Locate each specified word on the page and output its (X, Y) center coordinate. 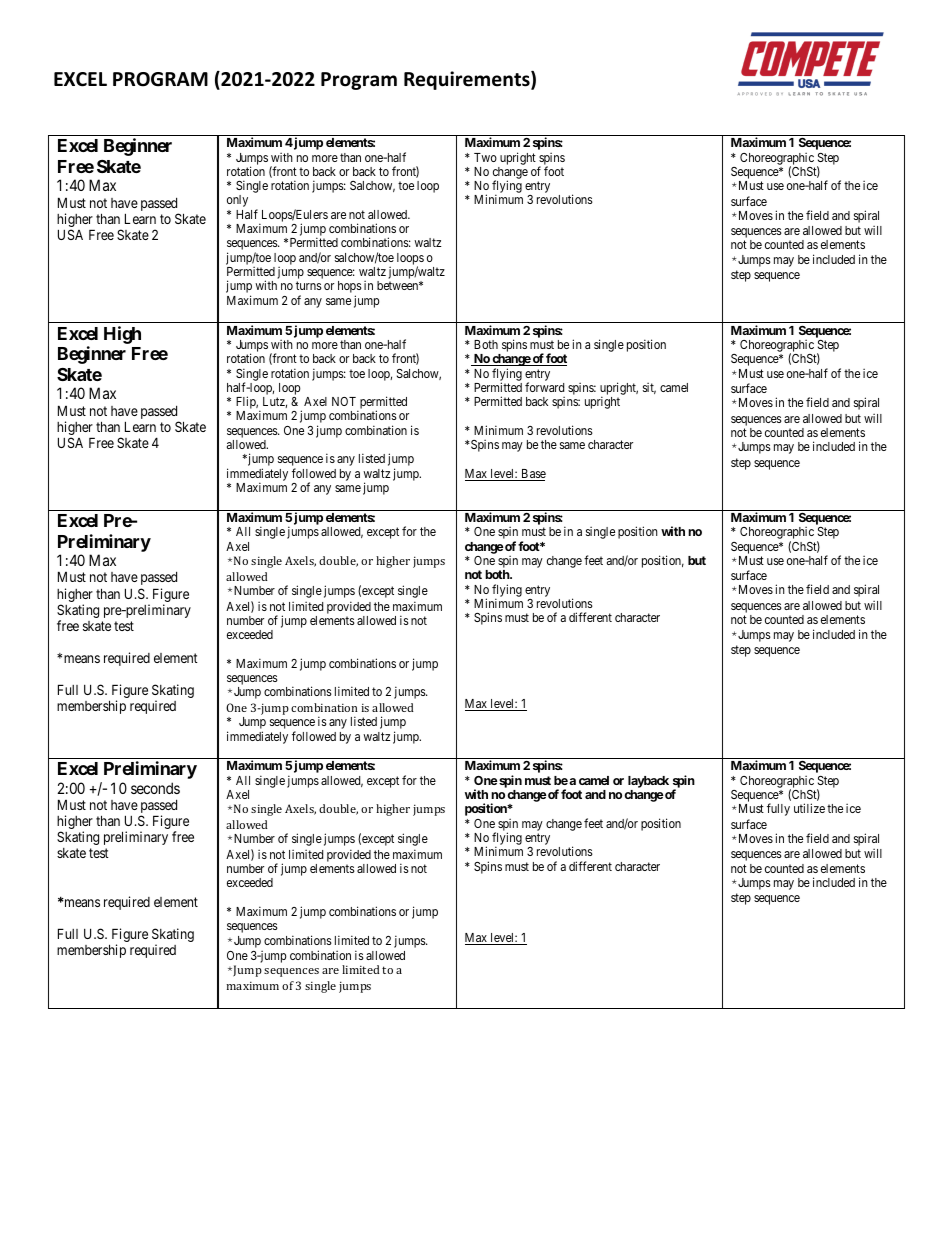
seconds (155, 788)
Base (532, 475)
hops (350, 288)
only (237, 201)
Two (485, 157)
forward (544, 387)
